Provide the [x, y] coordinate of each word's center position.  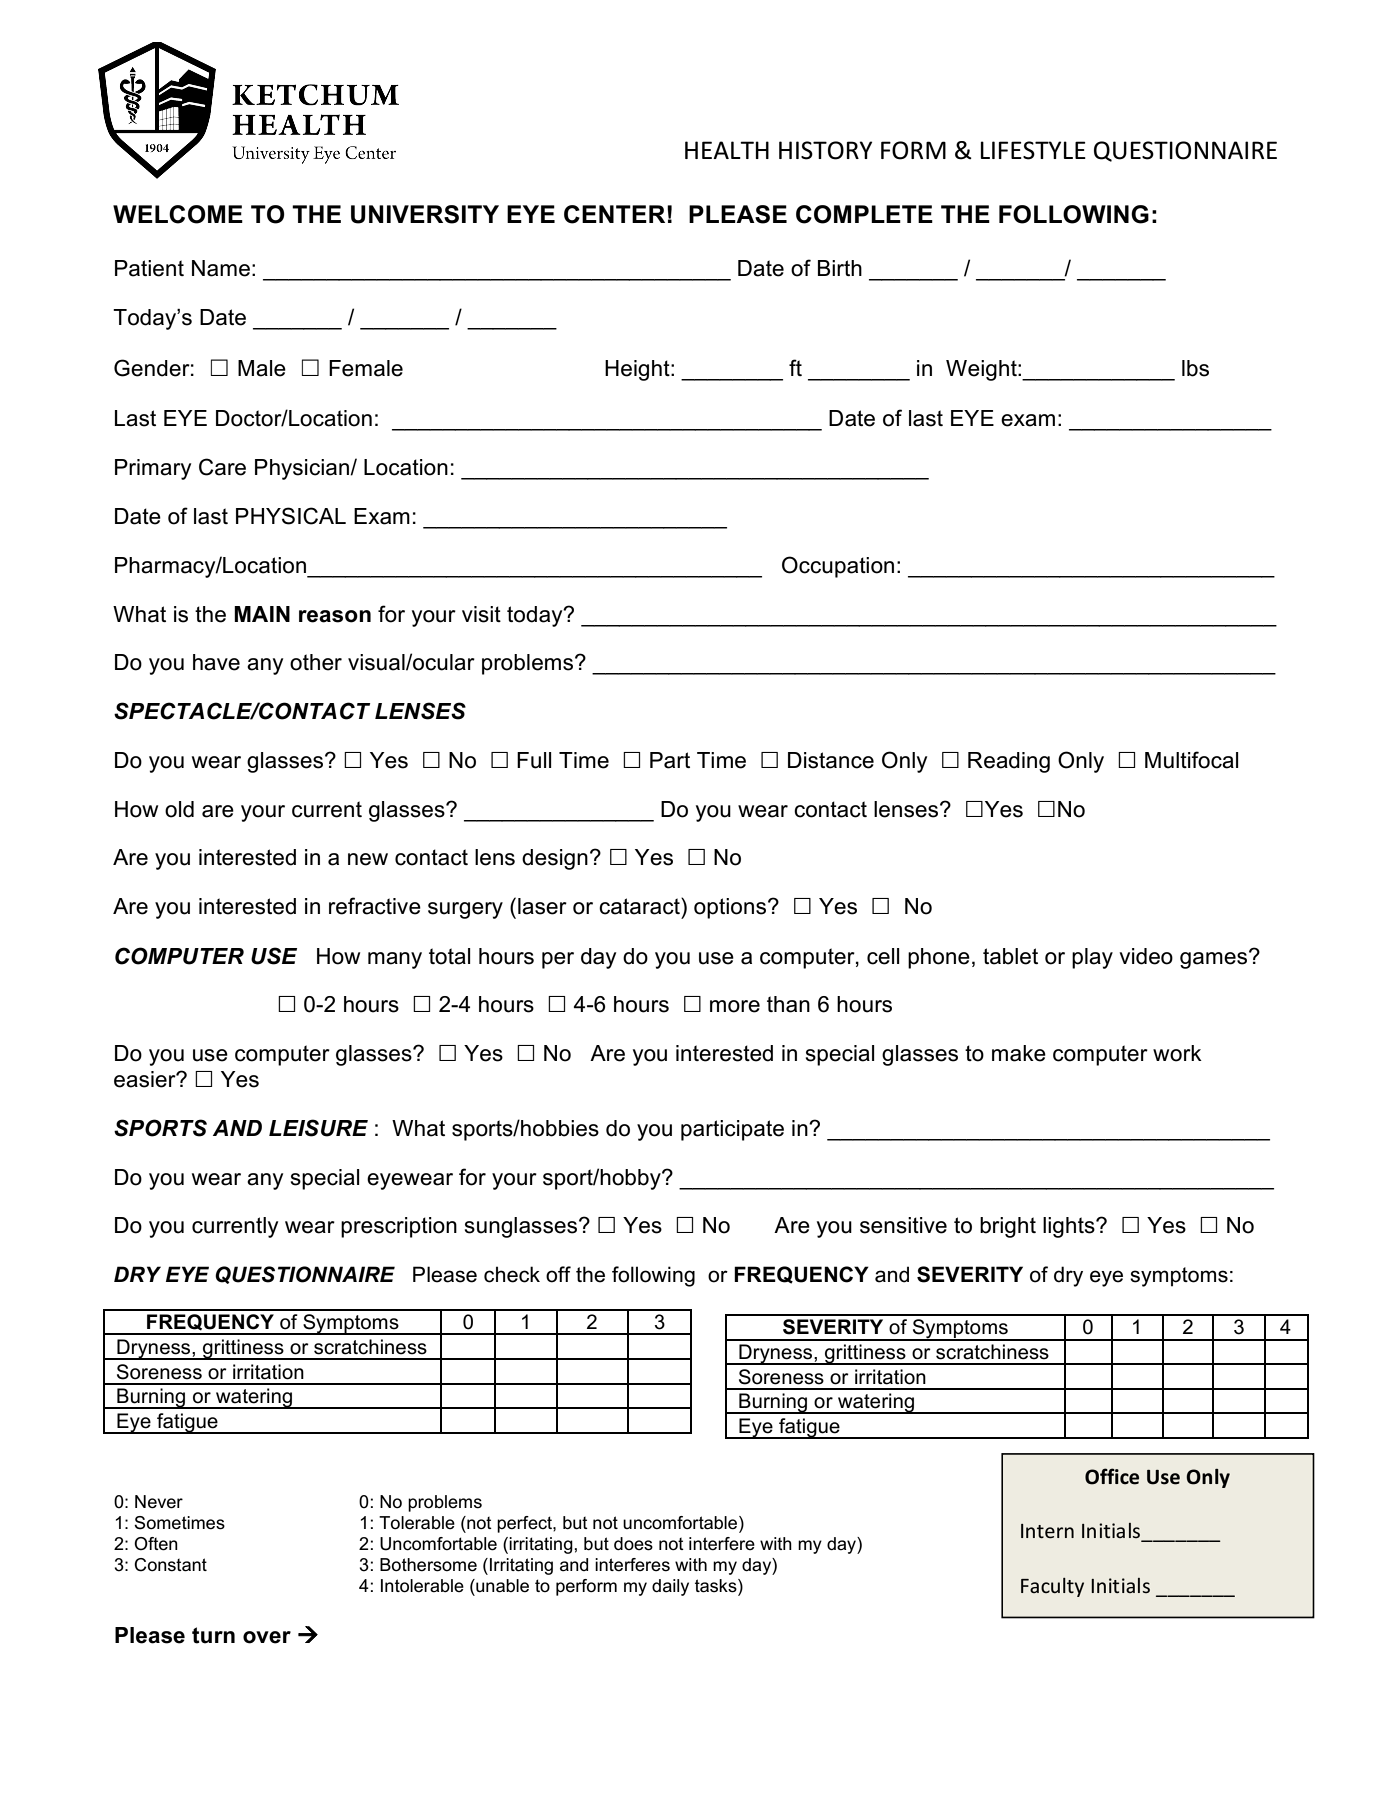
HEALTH [727, 150]
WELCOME [178, 214]
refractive [375, 906]
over [267, 1637]
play [1092, 958]
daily [670, 1587]
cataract [640, 906]
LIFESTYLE [1033, 150]
